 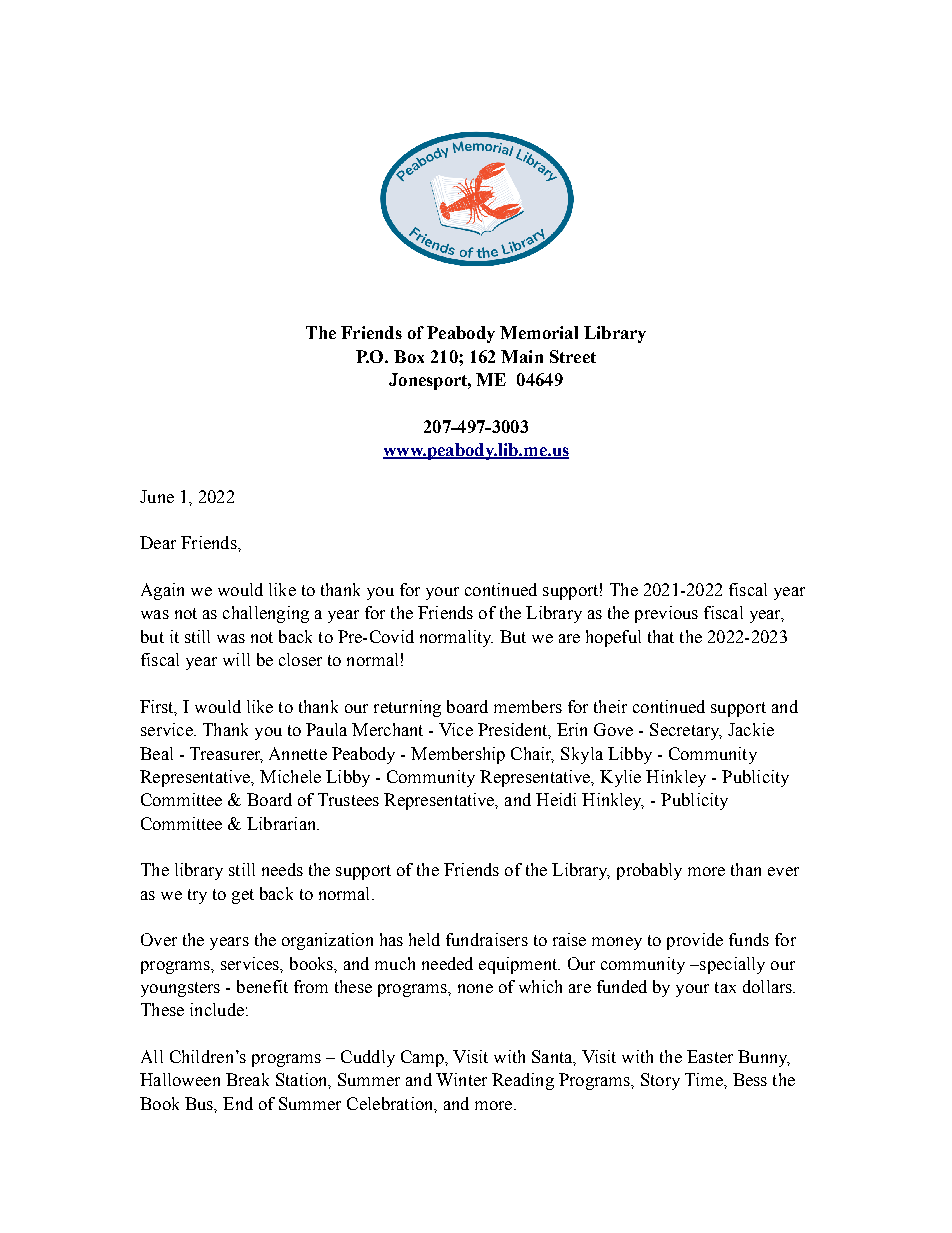 What do you see at coordinates (158, 708) in the page?
I see `First` at bounding box center [158, 708].
